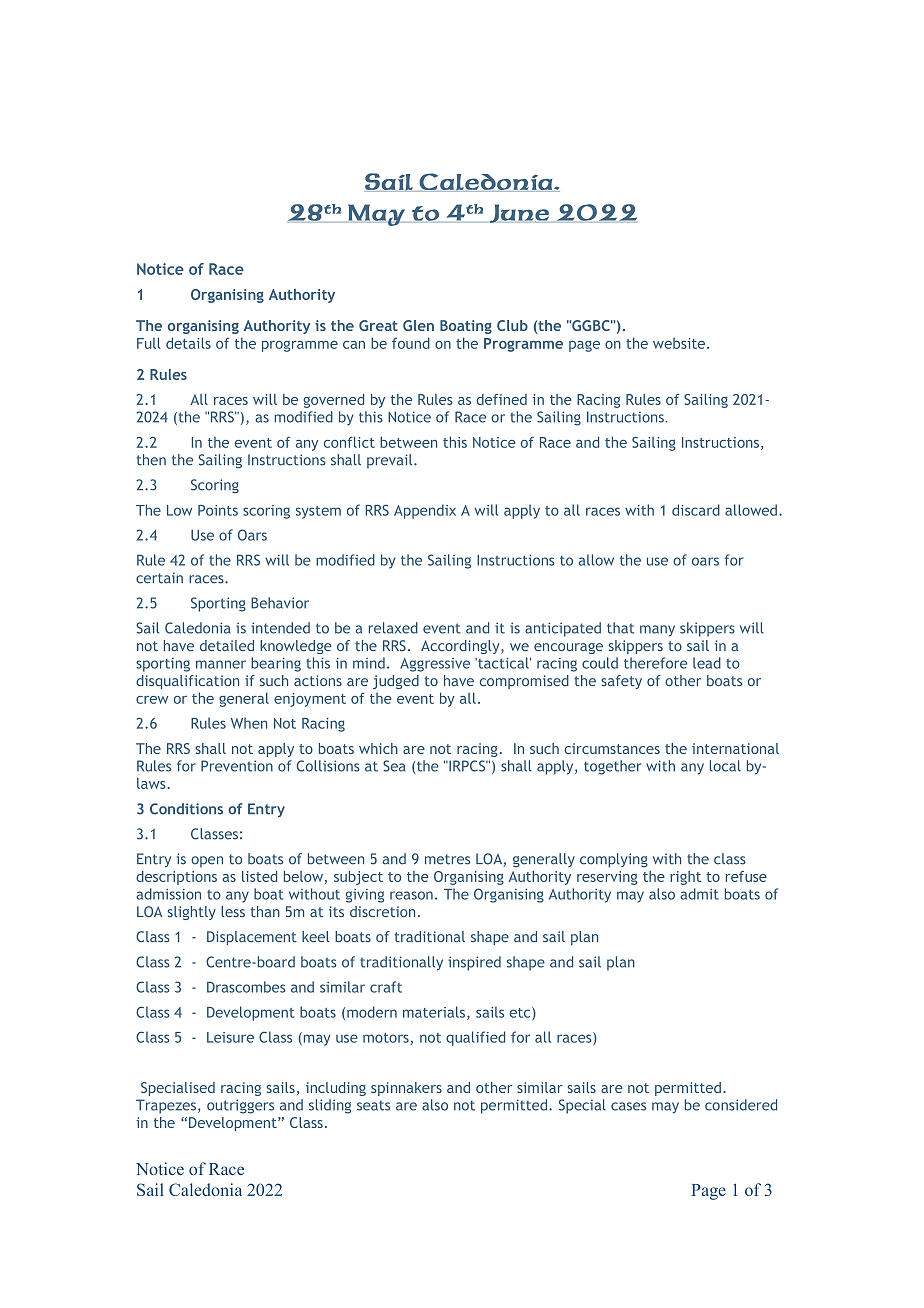 This screenshot has height=1308, width=924. What do you see at coordinates (186, 809) in the screenshot?
I see `Conditions` at bounding box center [186, 809].
